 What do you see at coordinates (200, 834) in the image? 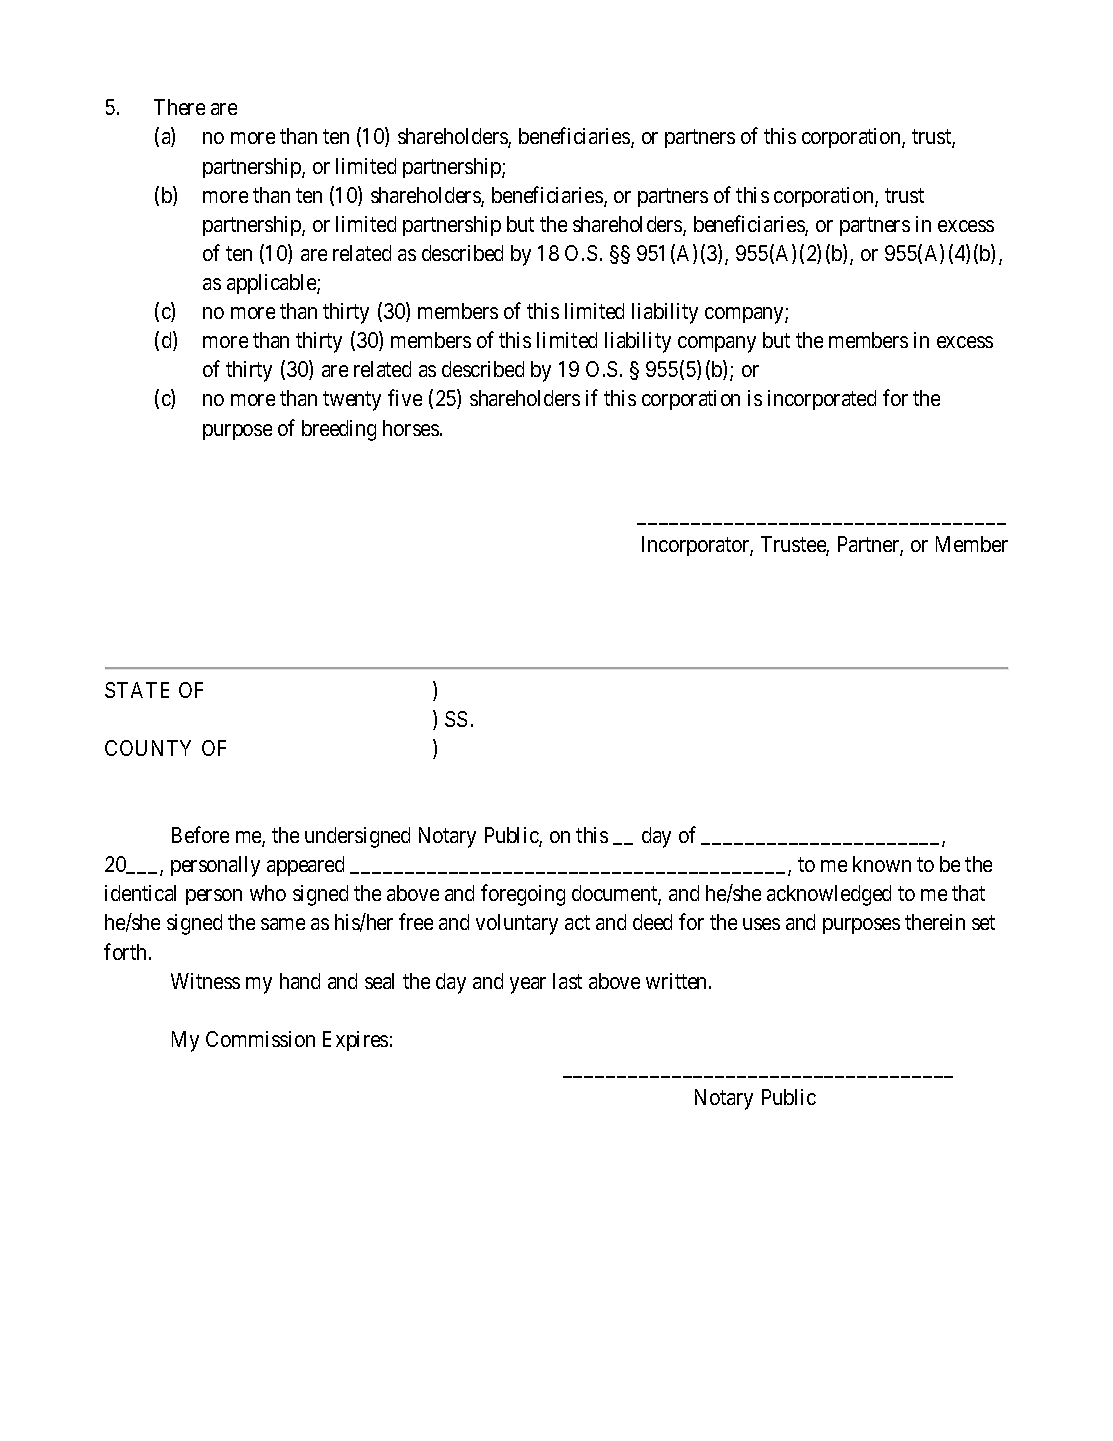
I see `Before` at bounding box center [200, 834].
